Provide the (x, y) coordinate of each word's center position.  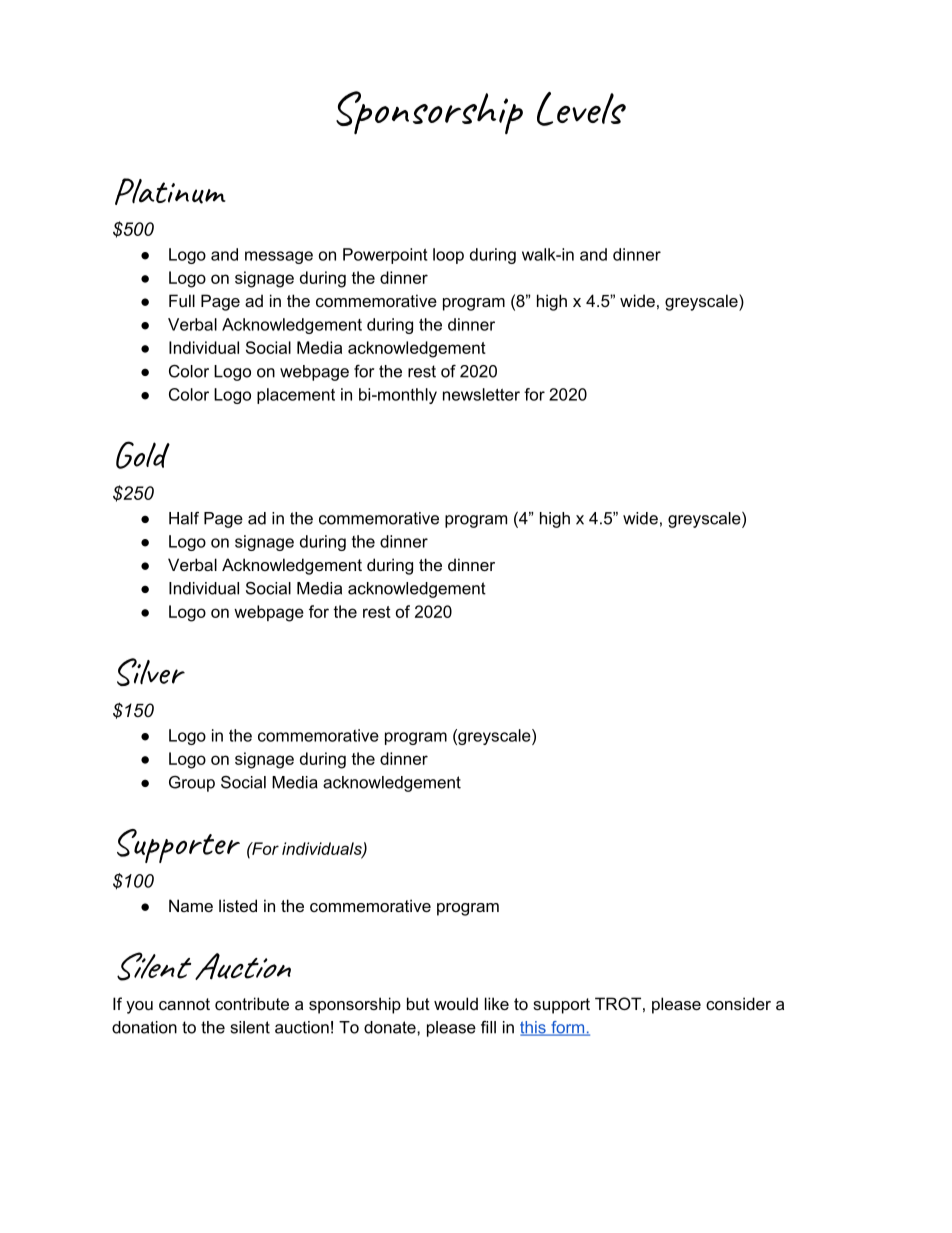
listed (238, 905)
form (568, 1028)
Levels (581, 109)
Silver (151, 672)
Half (184, 518)
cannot (184, 1004)
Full (182, 300)
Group (192, 784)
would (456, 1003)
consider (738, 1003)
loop (448, 256)
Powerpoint (385, 256)
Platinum (170, 191)
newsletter (481, 394)
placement (296, 396)
